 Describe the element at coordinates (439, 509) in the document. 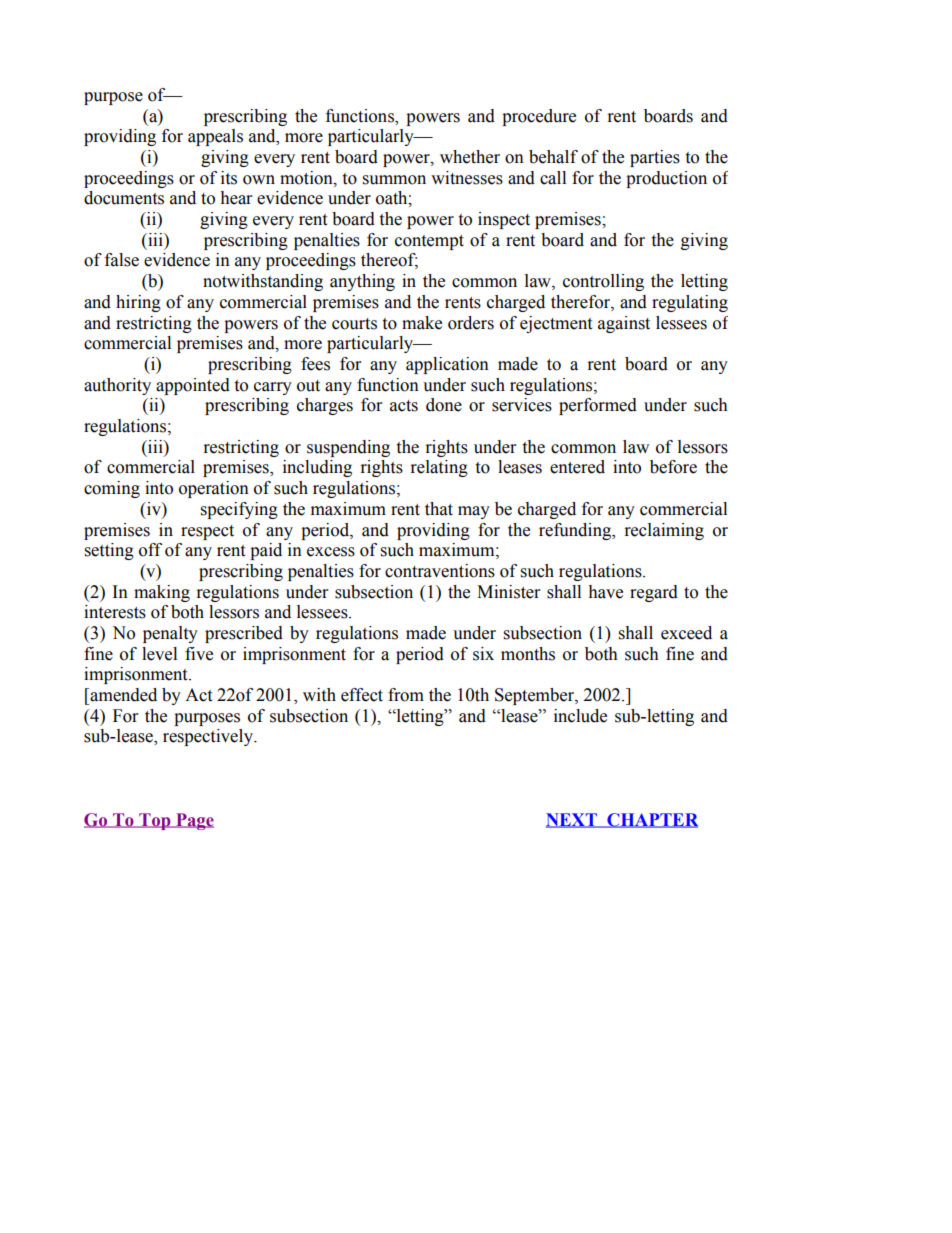

I see `that` at that location.
